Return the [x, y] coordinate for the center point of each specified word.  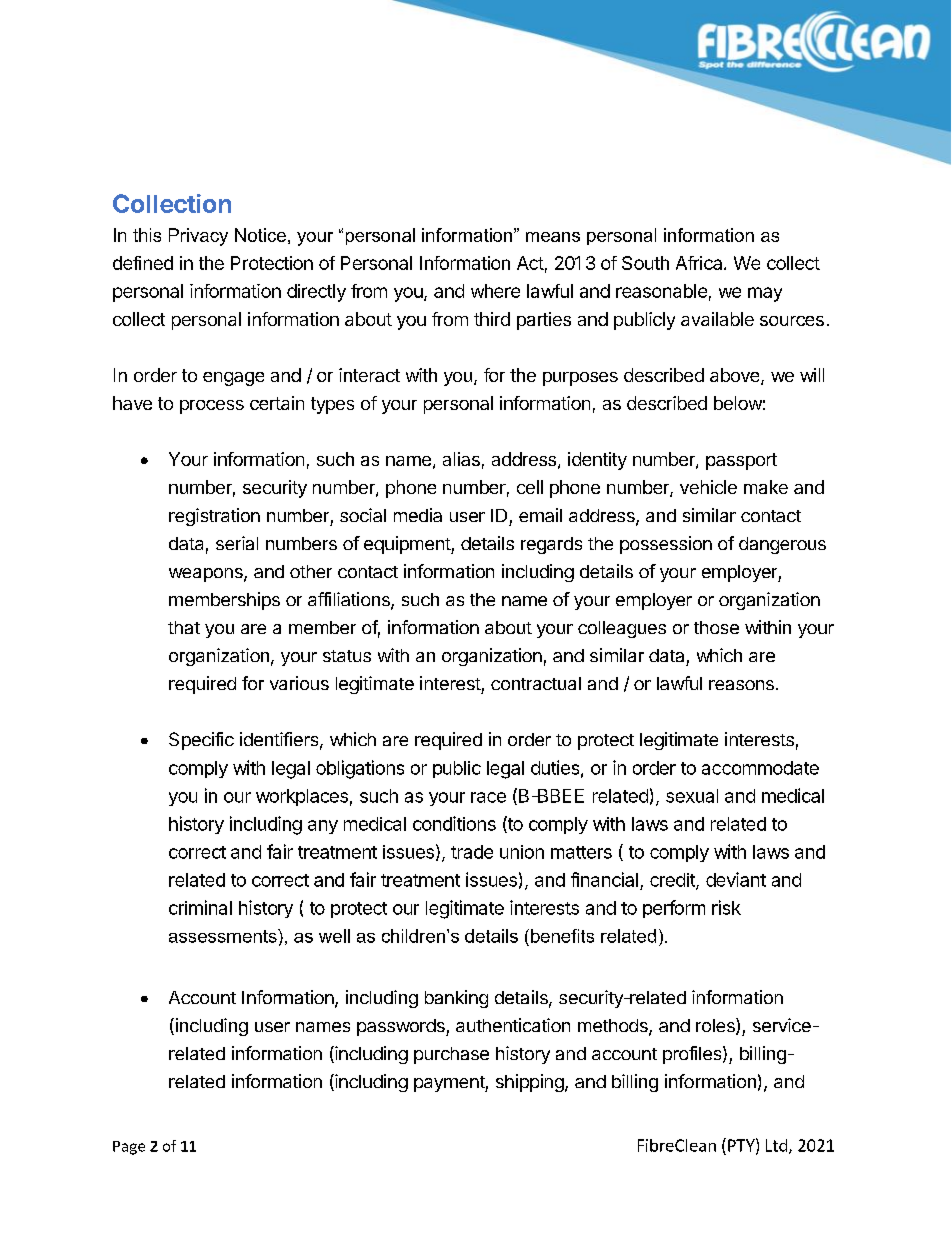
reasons [741, 685]
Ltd [776, 1145]
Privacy [198, 237]
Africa [700, 263]
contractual [536, 683]
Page [129, 1148]
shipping [530, 1083]
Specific [201, 741]
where [495, 291]
